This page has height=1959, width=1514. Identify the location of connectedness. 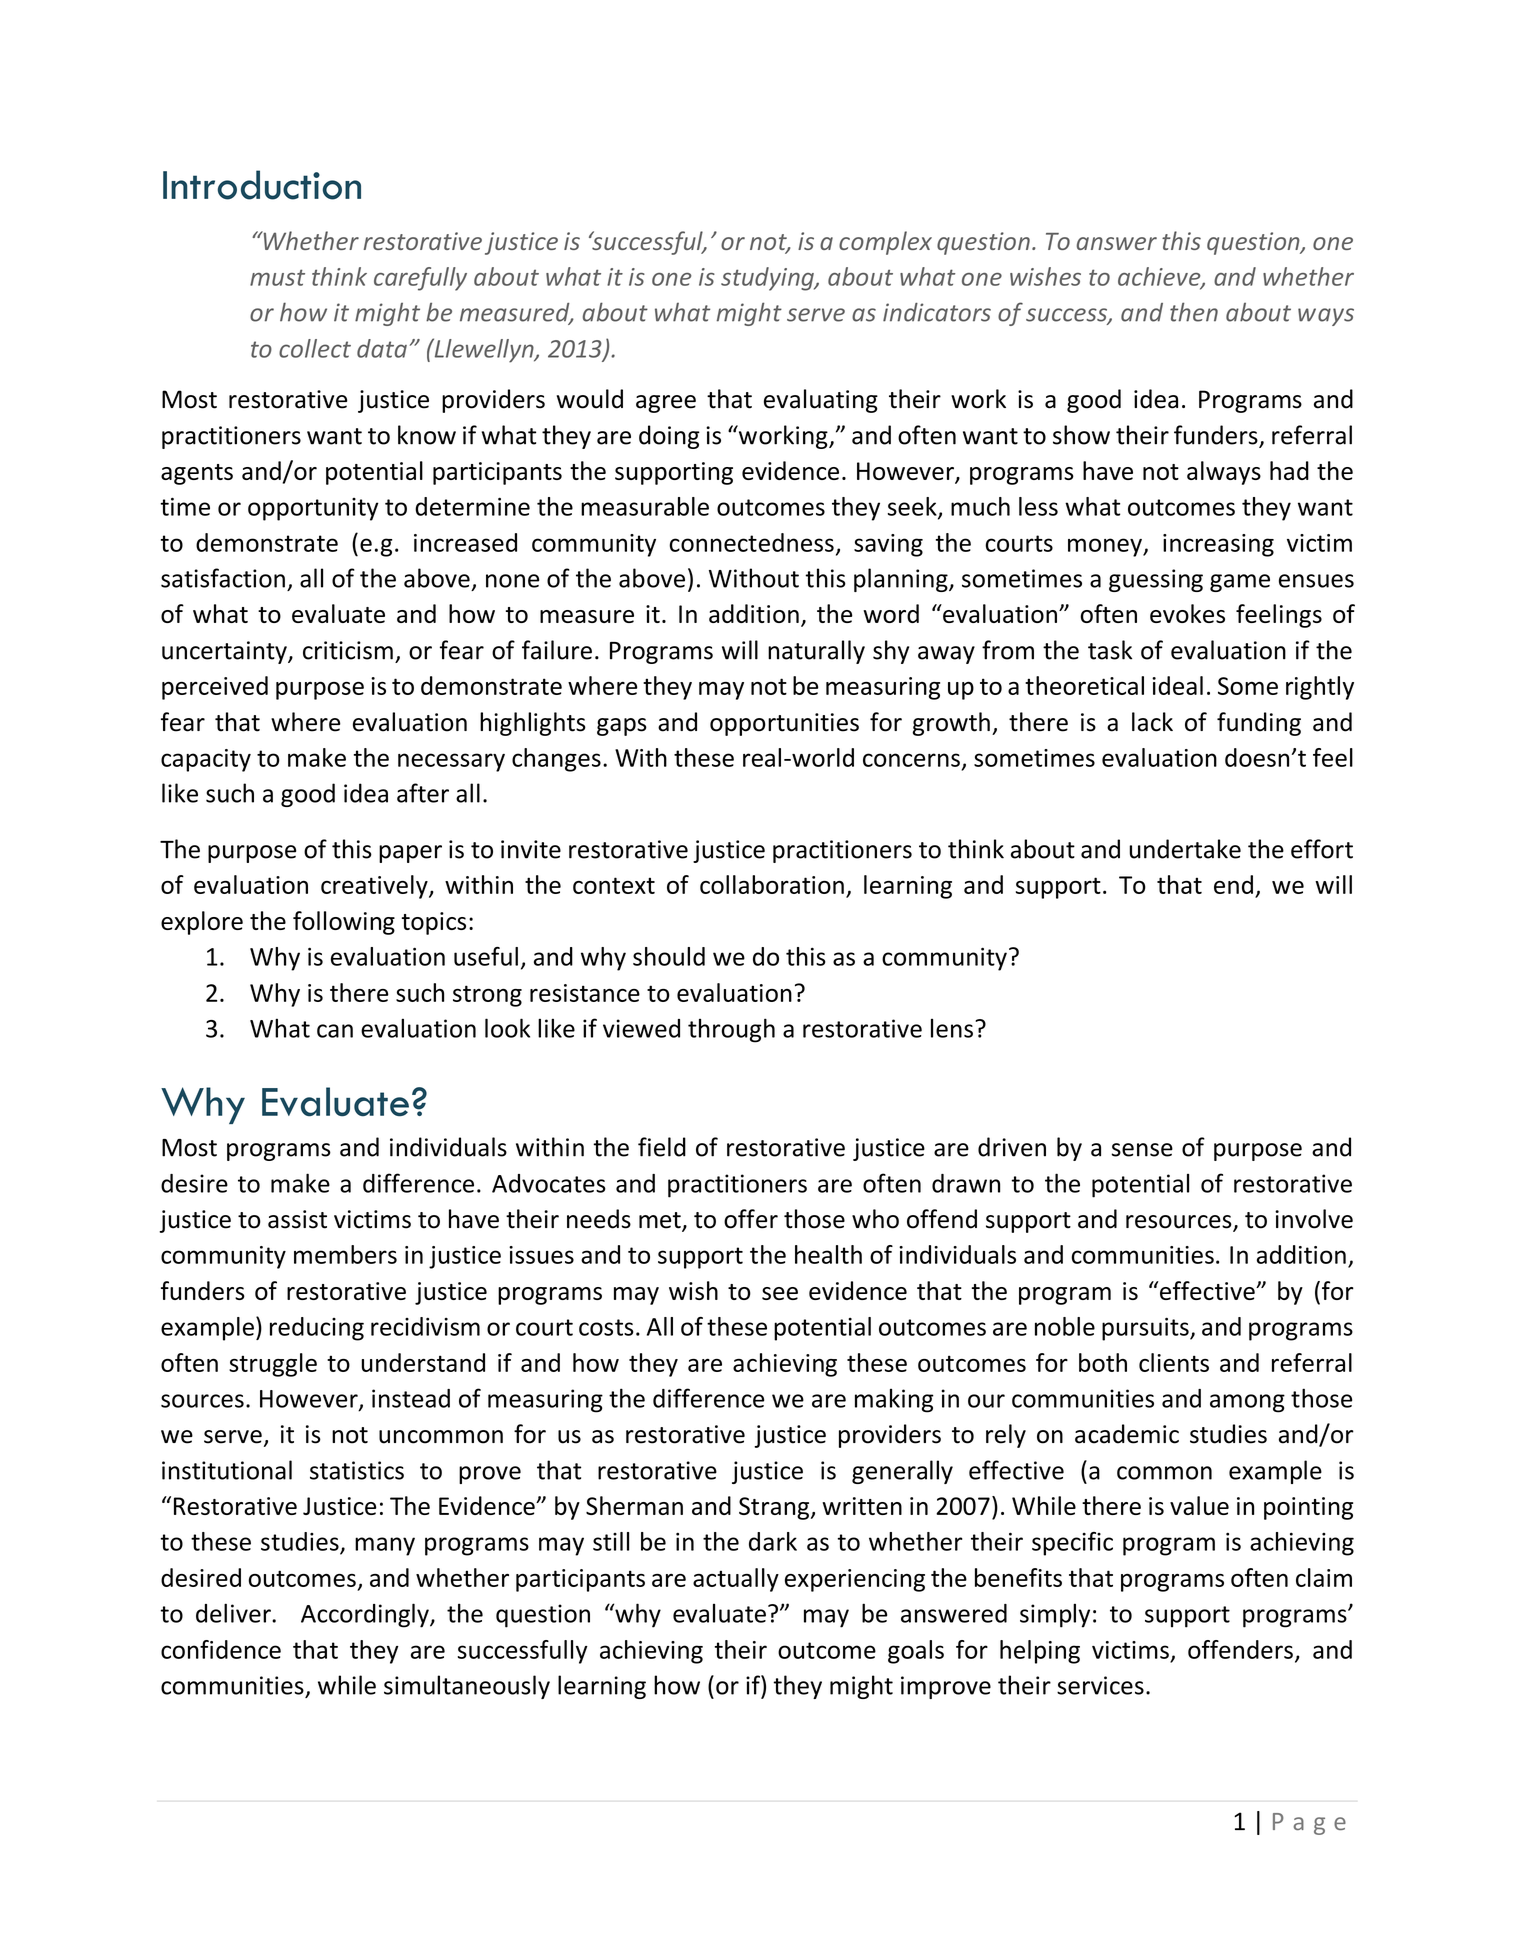
(751, 542).
